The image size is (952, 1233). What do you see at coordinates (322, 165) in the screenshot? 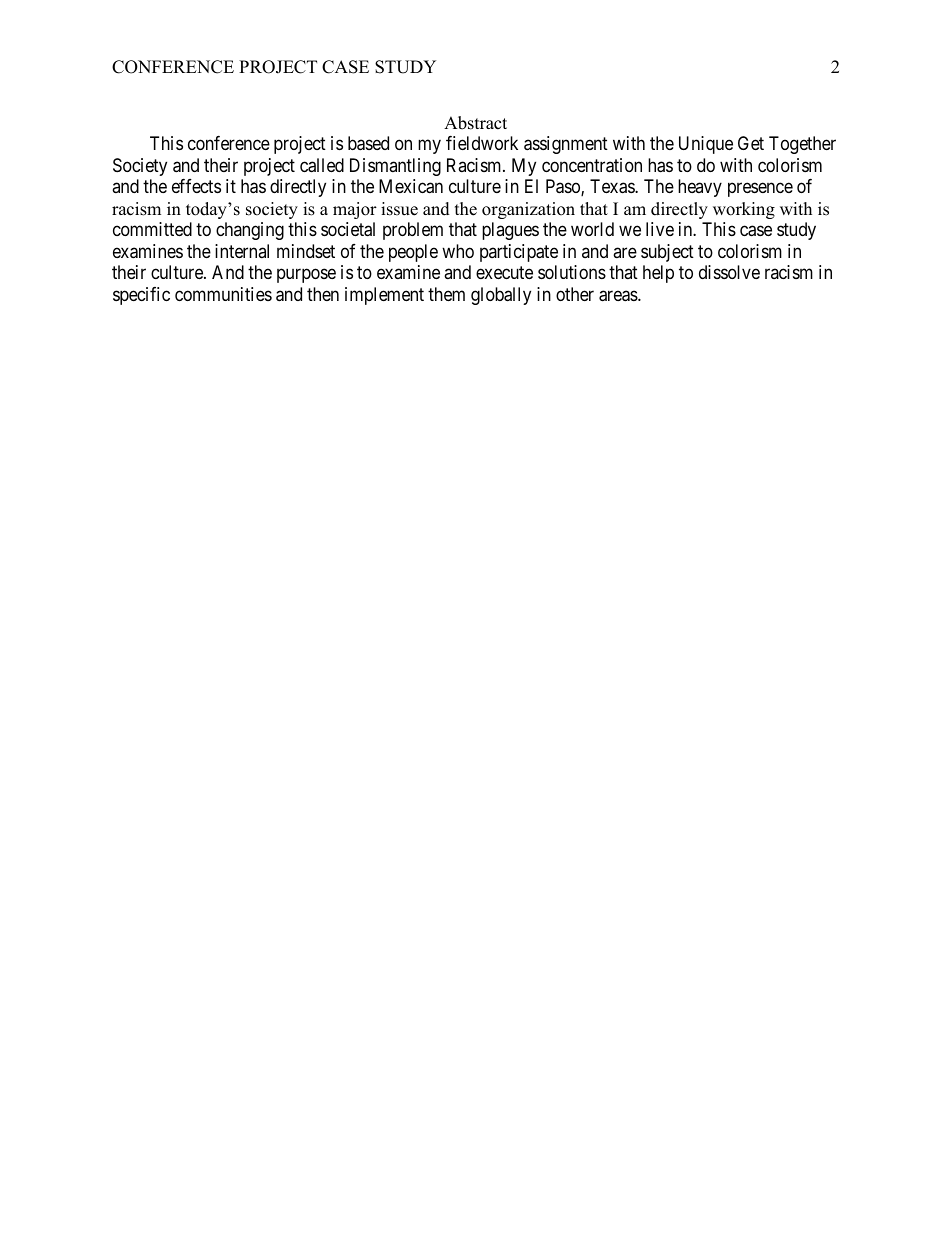
I see `called` at bounding box center [322, 165].
